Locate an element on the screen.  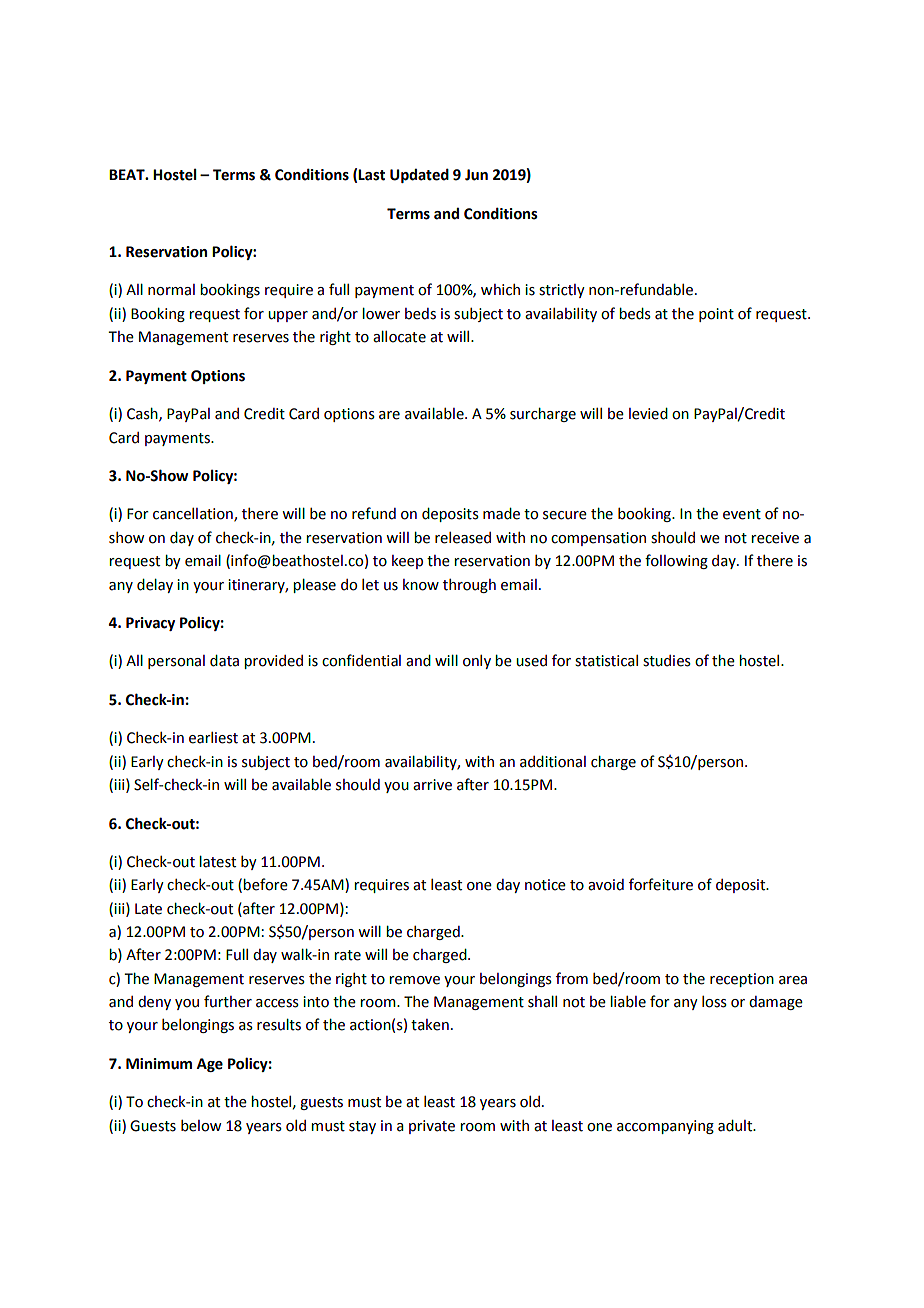
point is located at coordinates (716, 315).
